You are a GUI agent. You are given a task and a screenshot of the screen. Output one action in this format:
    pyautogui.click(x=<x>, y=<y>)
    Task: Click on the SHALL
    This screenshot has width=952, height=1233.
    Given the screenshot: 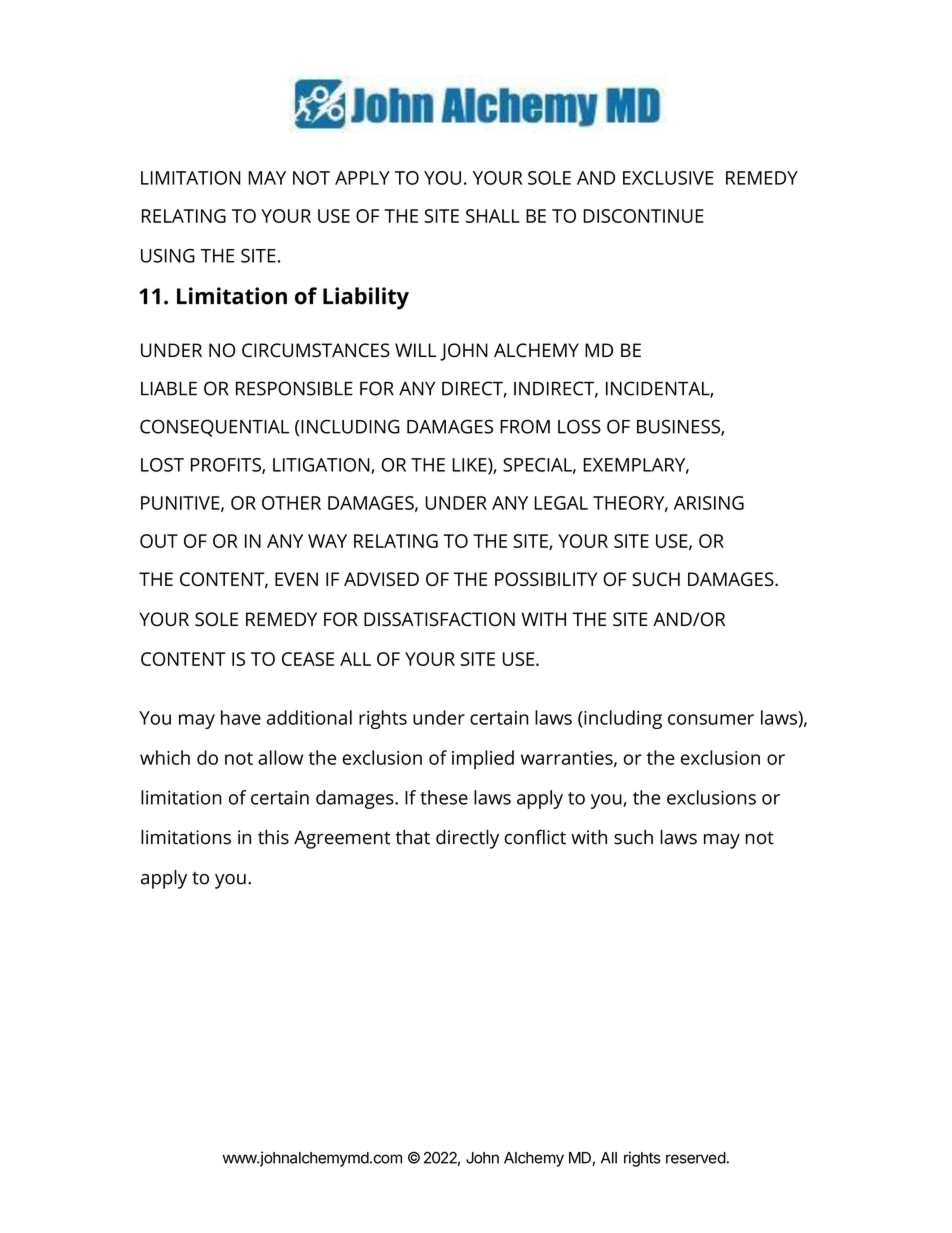 What is the action you would take?
    pyautogui.click(x=493, y=216)
